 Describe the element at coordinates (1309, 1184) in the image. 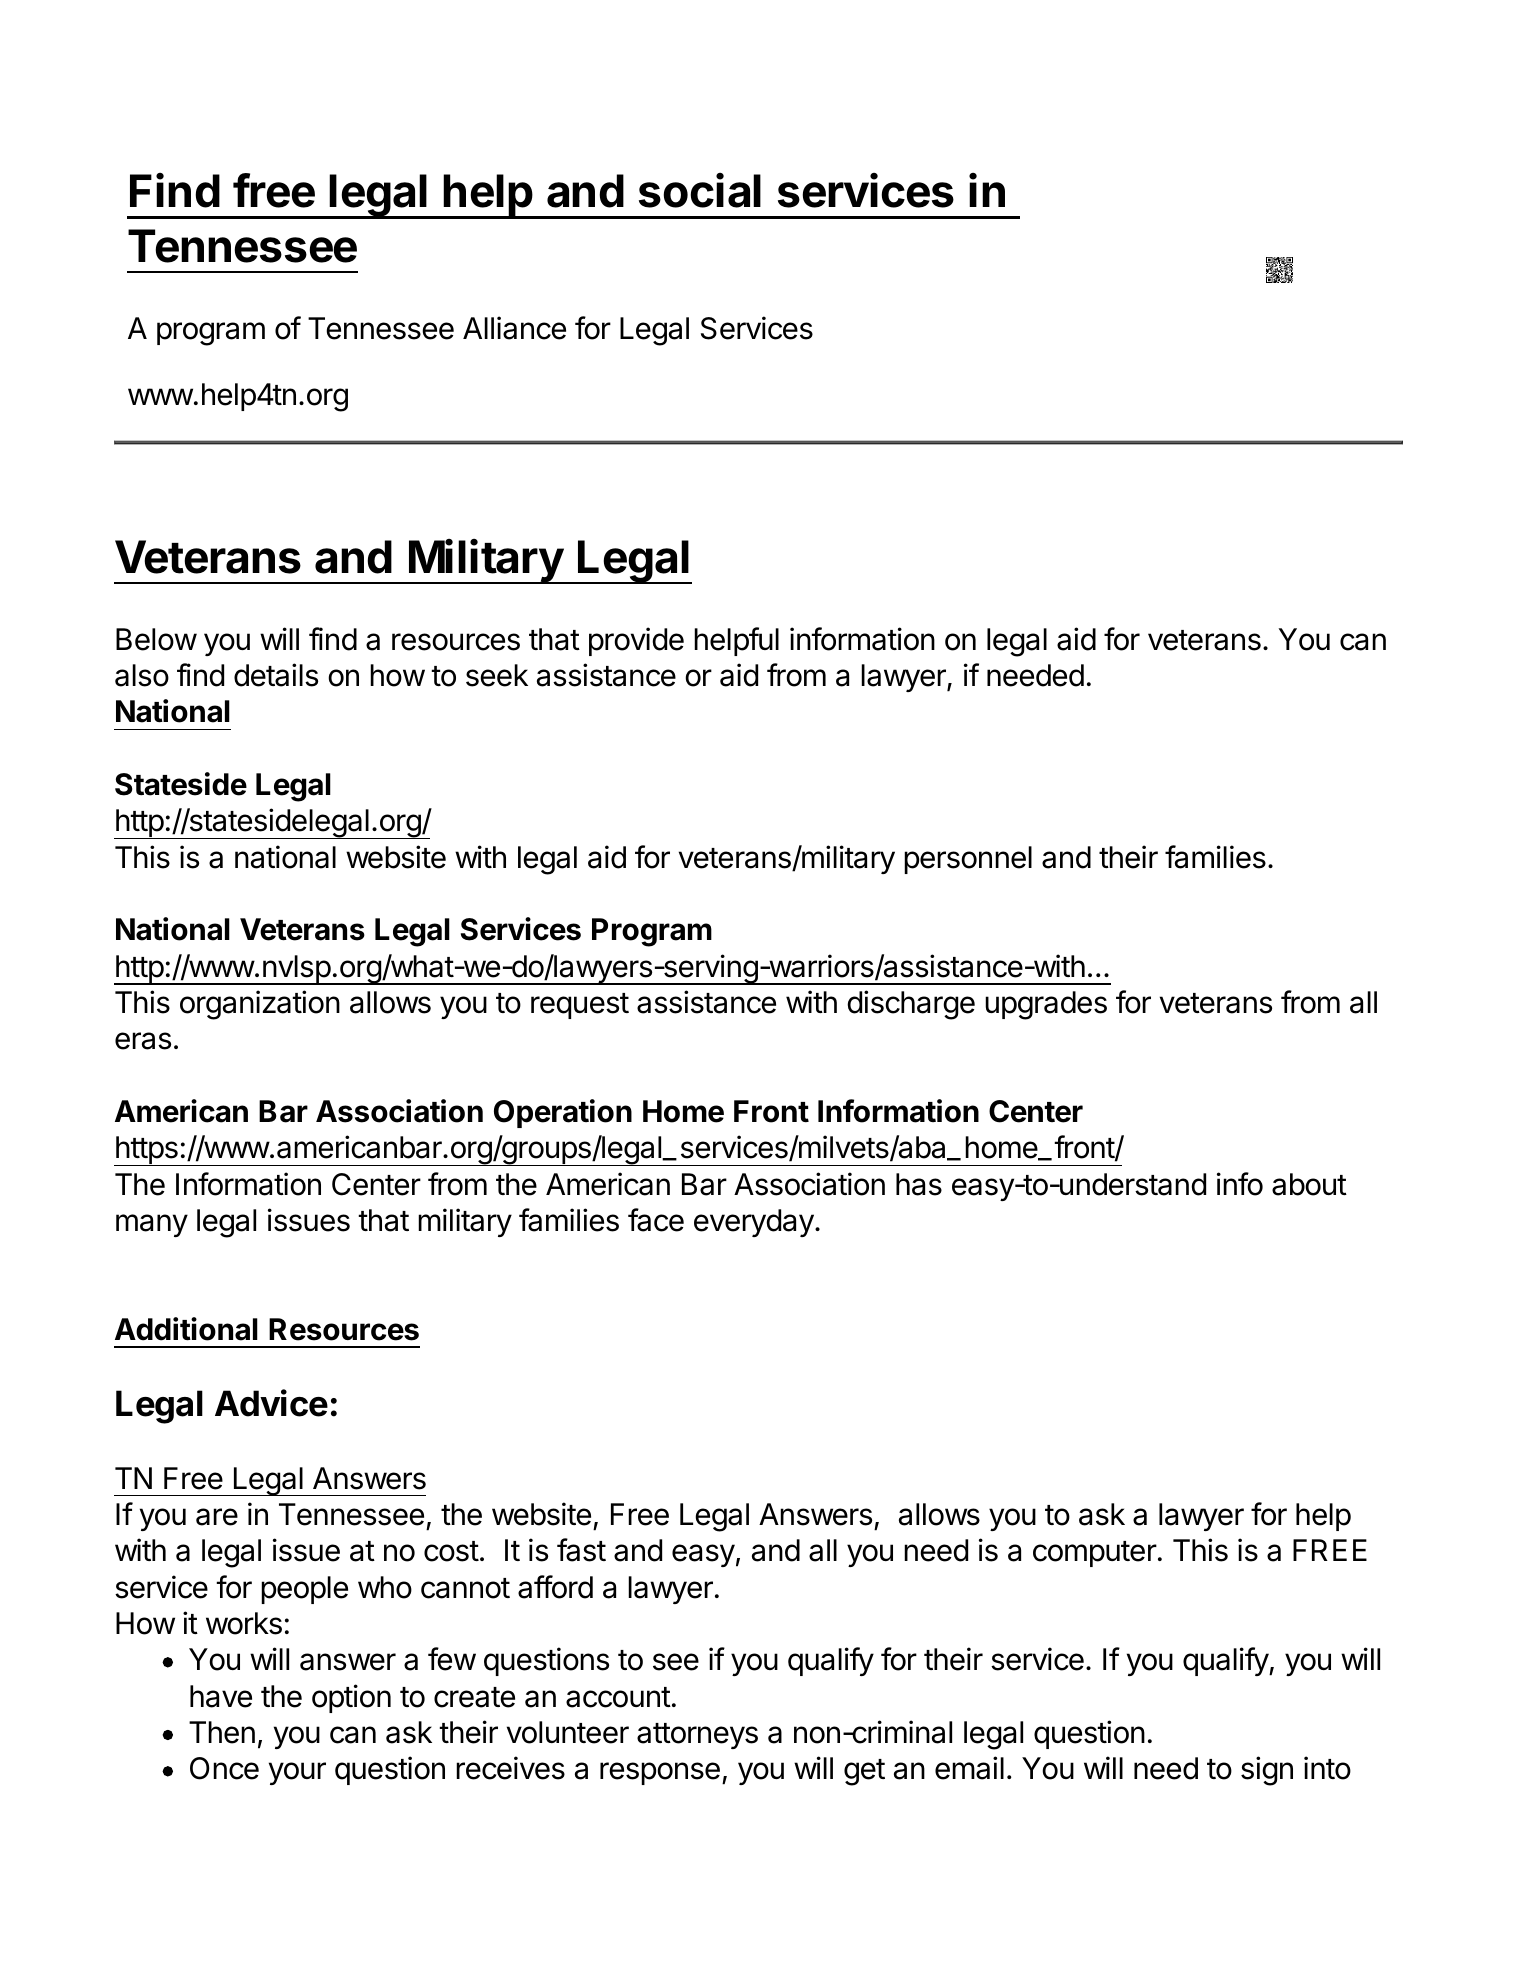

I see `about` at that location.
